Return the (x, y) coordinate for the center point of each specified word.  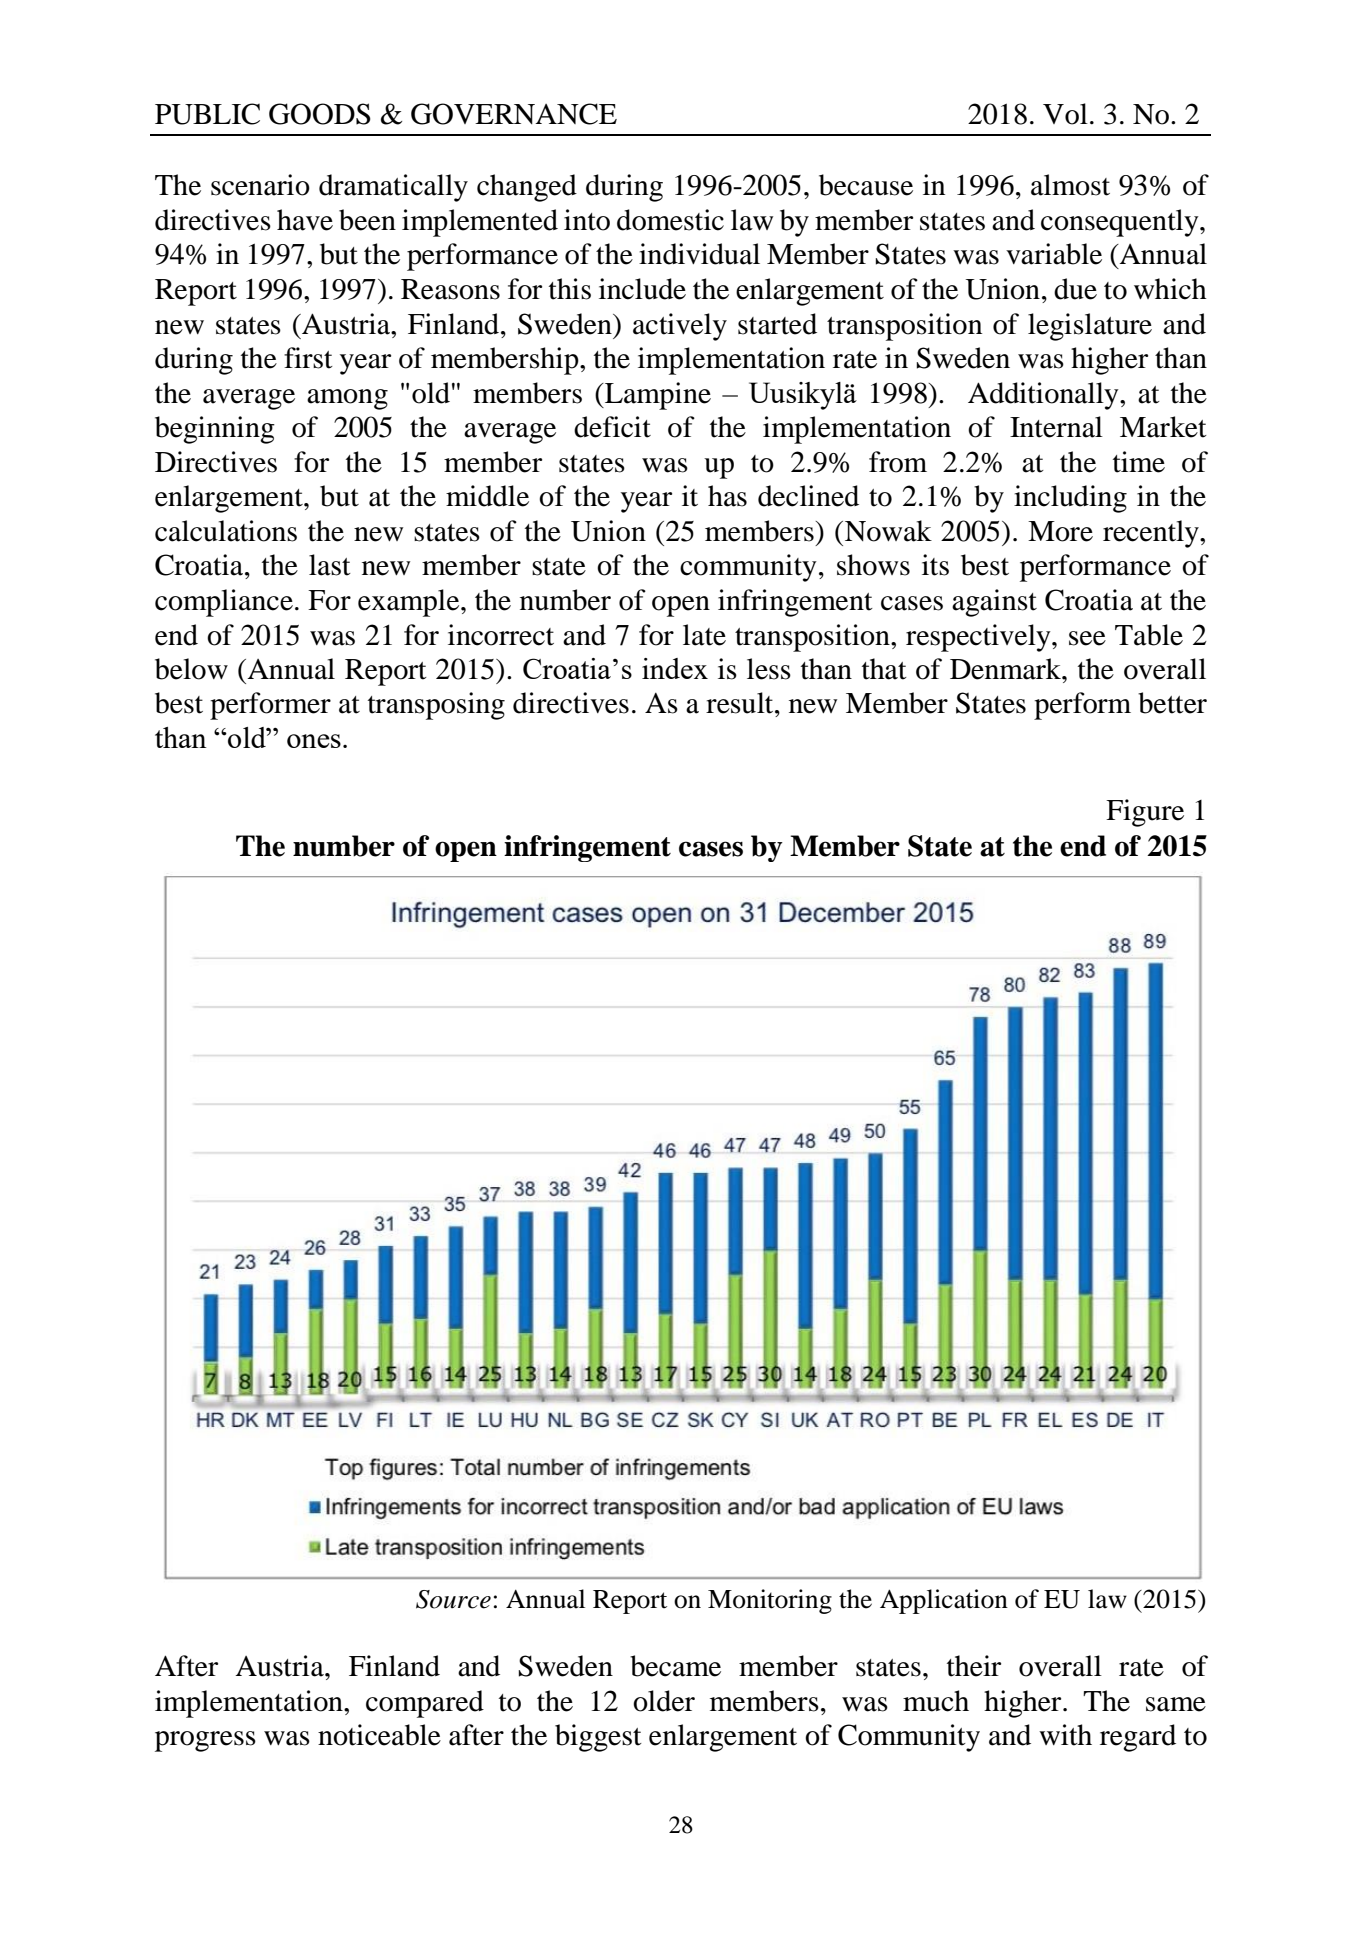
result (741, 703)
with (1065, 1735)
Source (453, 1599)
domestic (670, 220)
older (664, 1701)
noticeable (379, 1735)
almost (1070, 185)
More (1060, 531)
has (727, 496)
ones (314, 741)
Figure (1145, 813)
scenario (260, 185)
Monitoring (770, 1601)
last (330, 565)
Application (944, 1601)
